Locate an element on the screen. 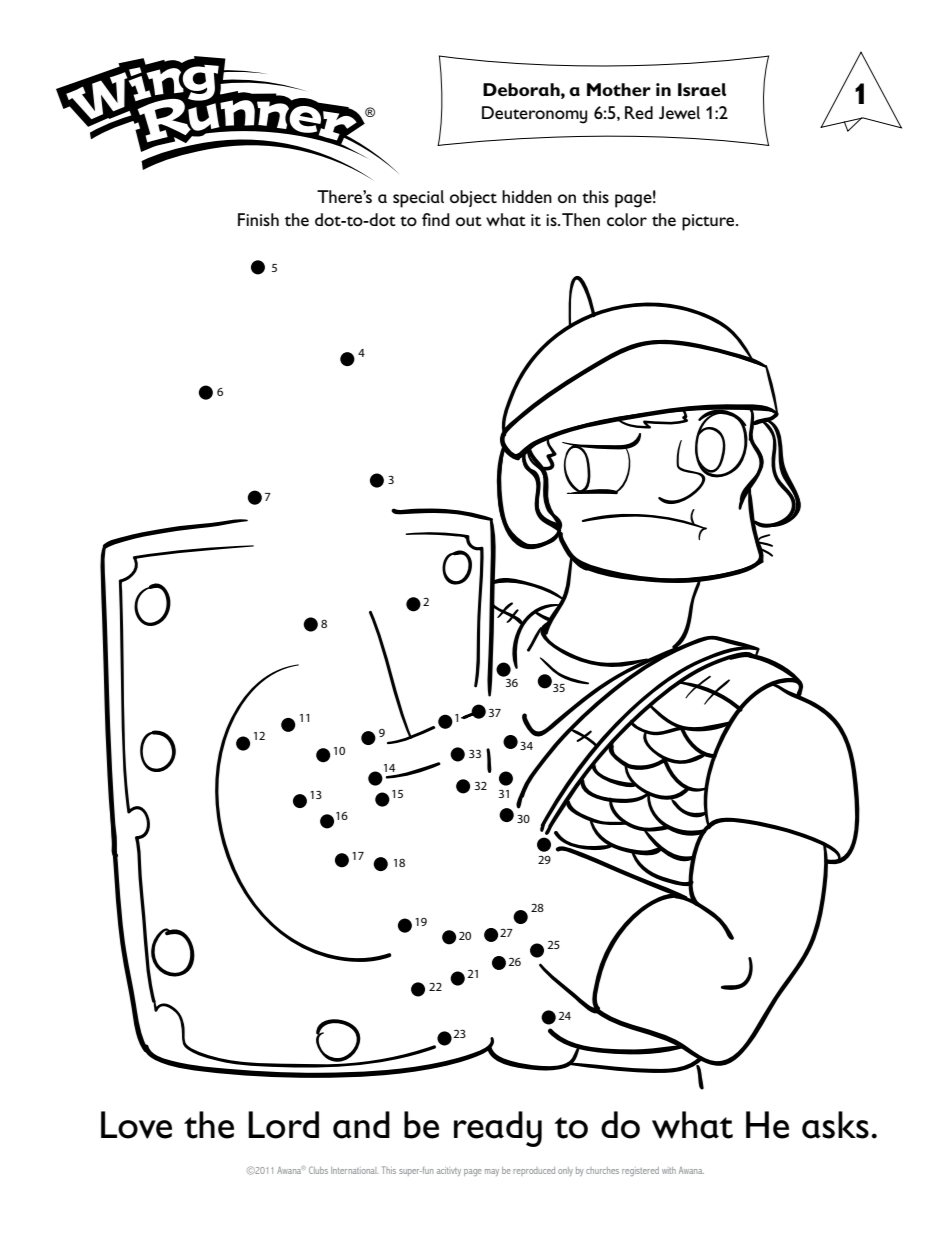 This screenshot has height=1233, width=952. picture is located at coordinates (709, 222).
